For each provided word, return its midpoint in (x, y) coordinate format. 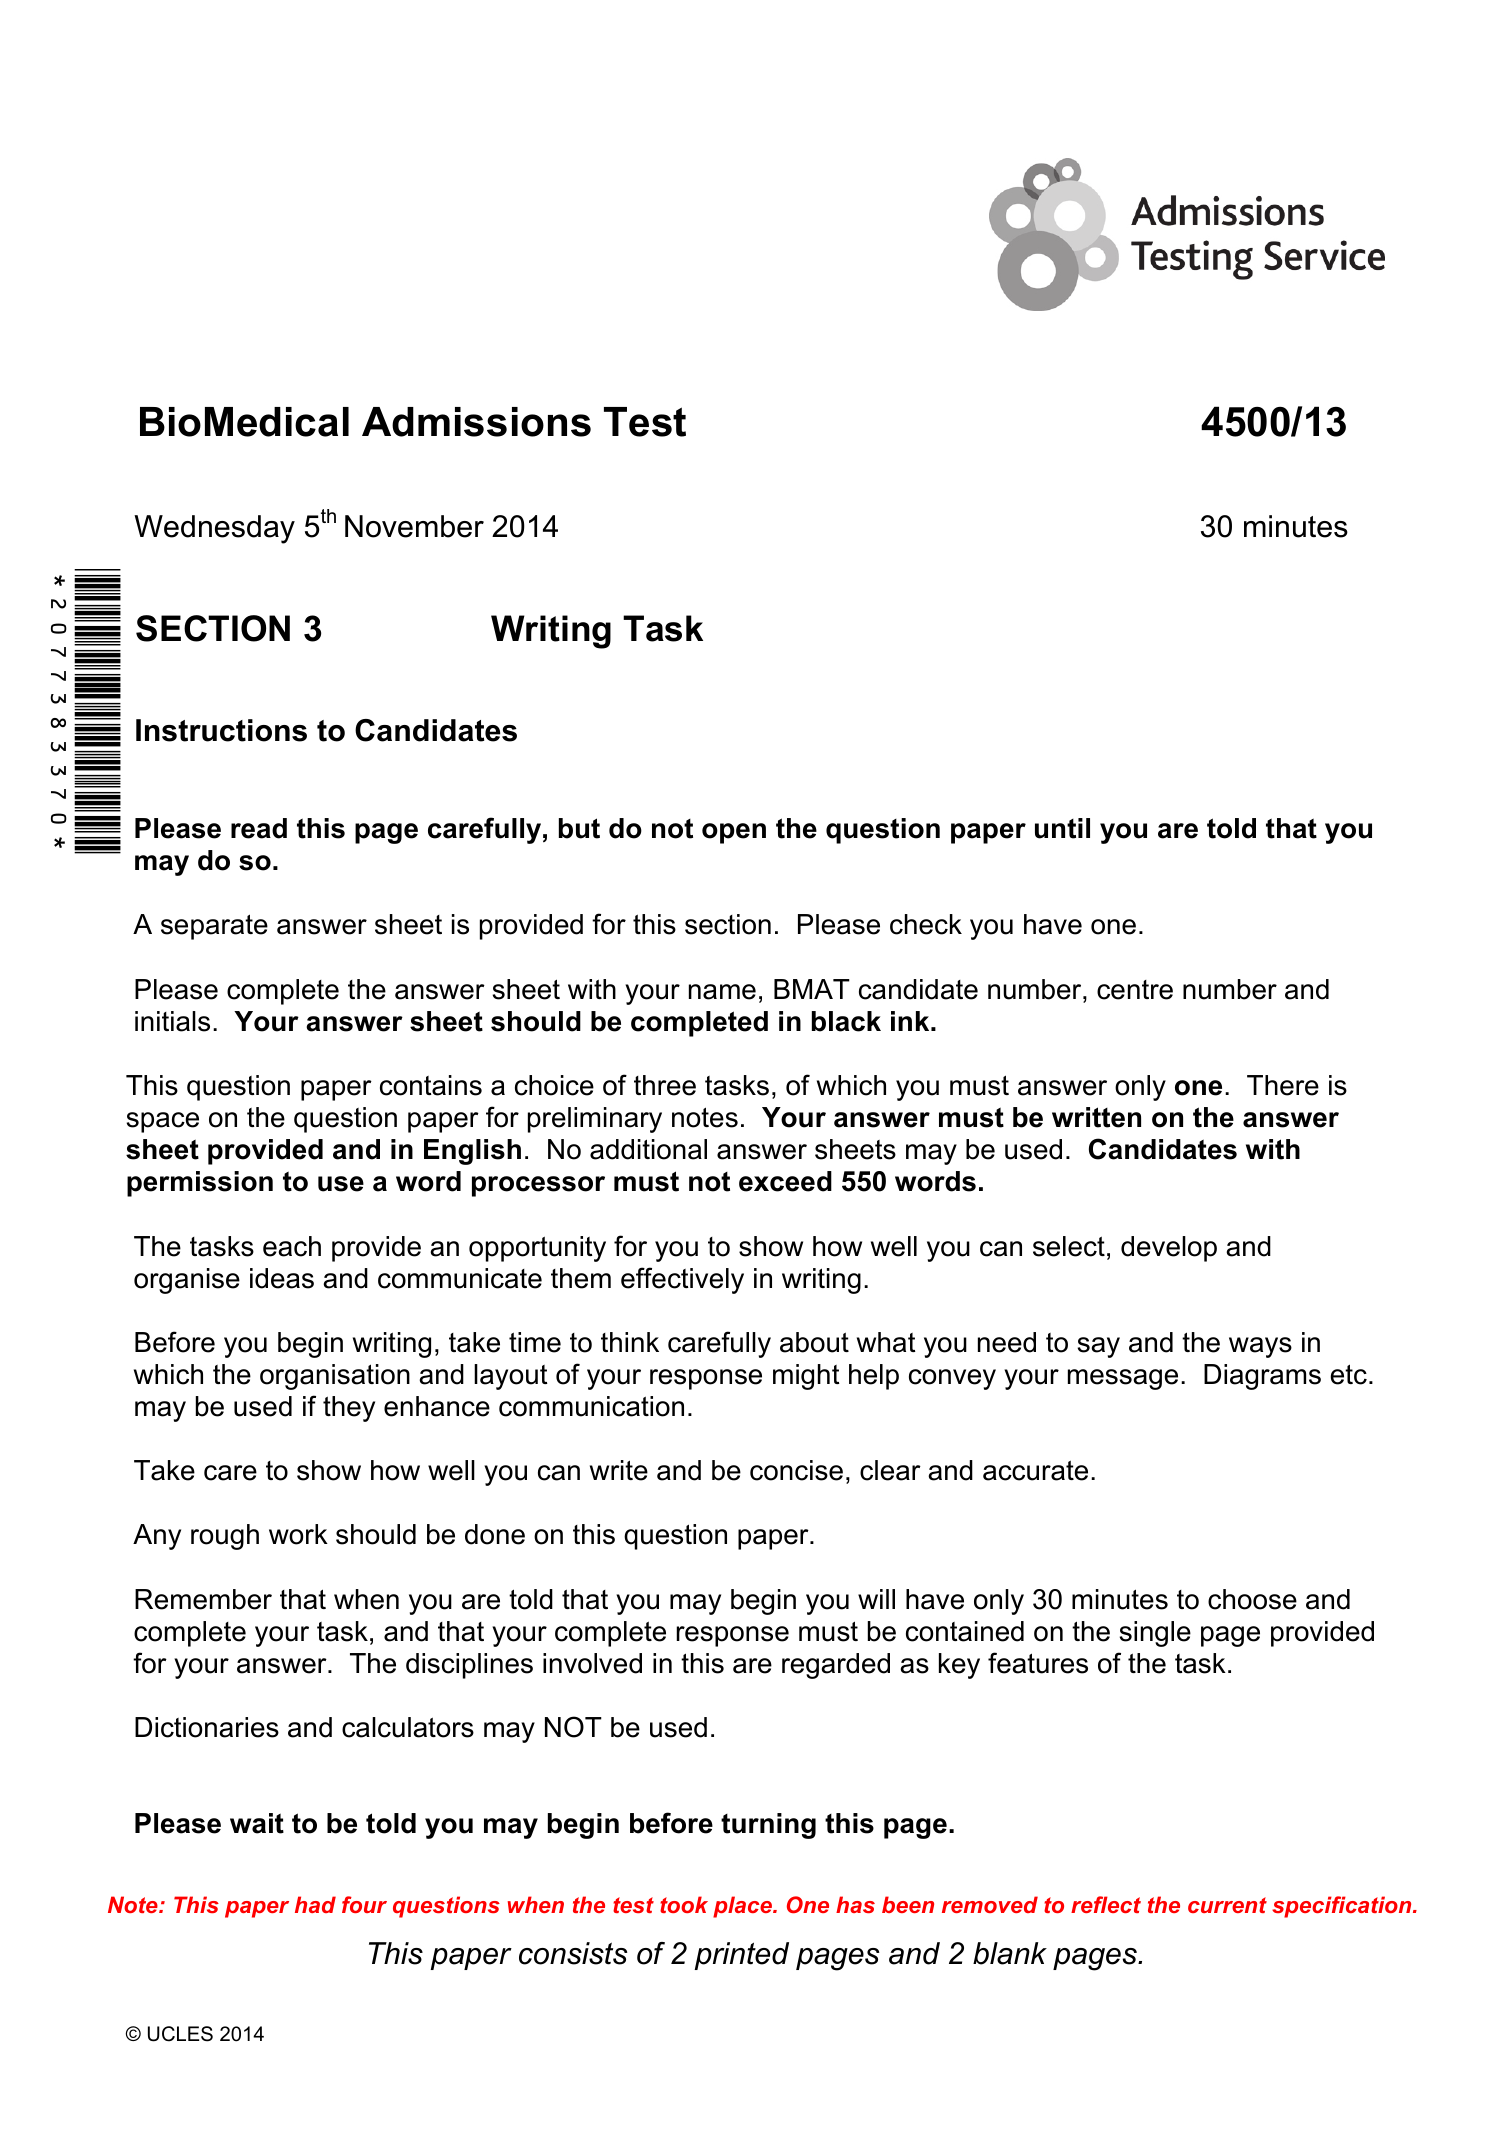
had (315, 1904)
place (743, 1907)
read (259, 828)
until (1062, 828)
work (298, 1534)
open (734, 833)
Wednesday (214, 529)
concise (796, 1470)
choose (1252, 1599)
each (292, 1246)
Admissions (476, 422)
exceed (785, 1181)
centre (1135, 990)
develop (1169, 1249)
